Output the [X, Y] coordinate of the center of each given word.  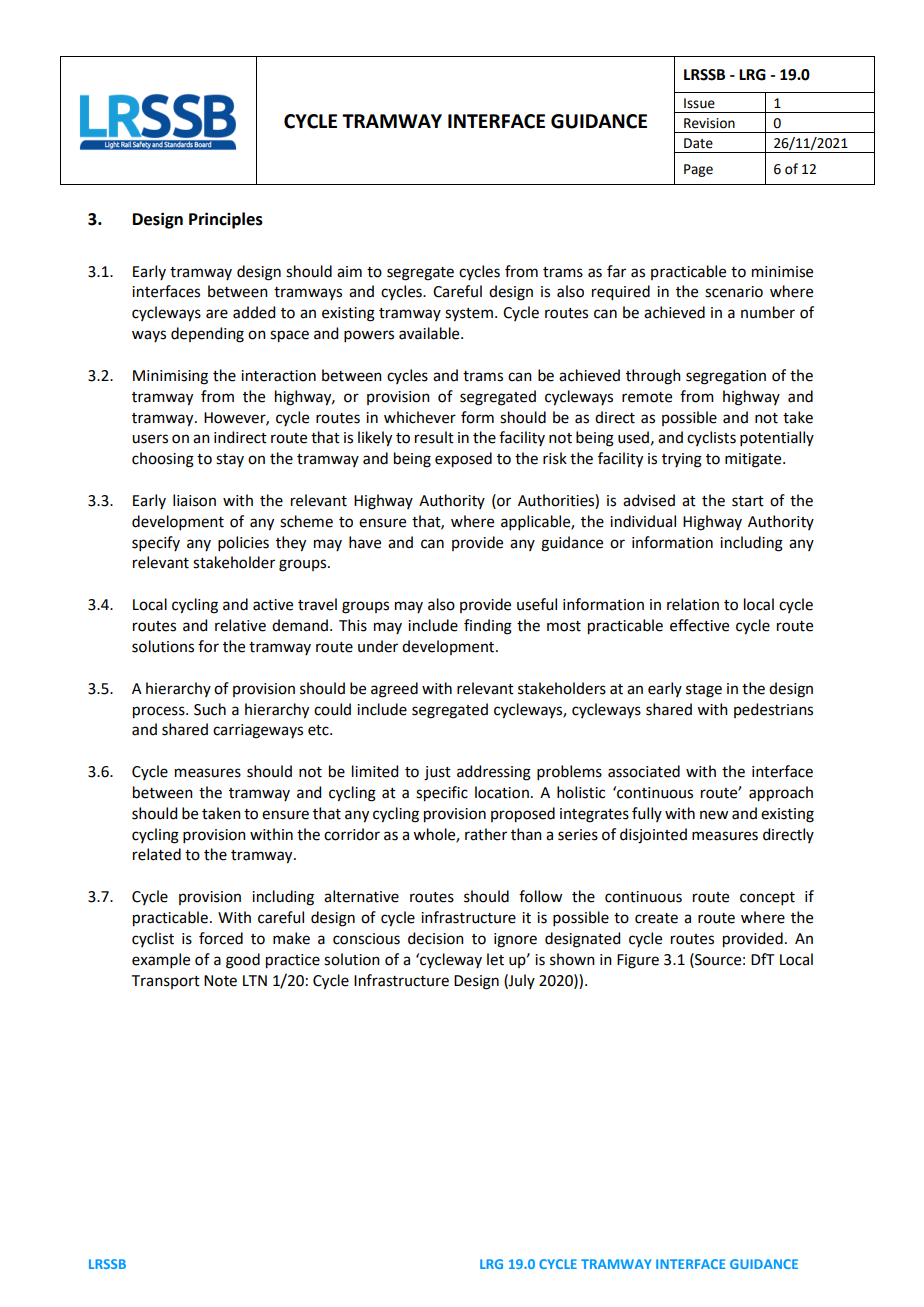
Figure [638, 961]
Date [698, 143]
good [243, 961]
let [495, 959]
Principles [226, 220]
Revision [709, 123]
